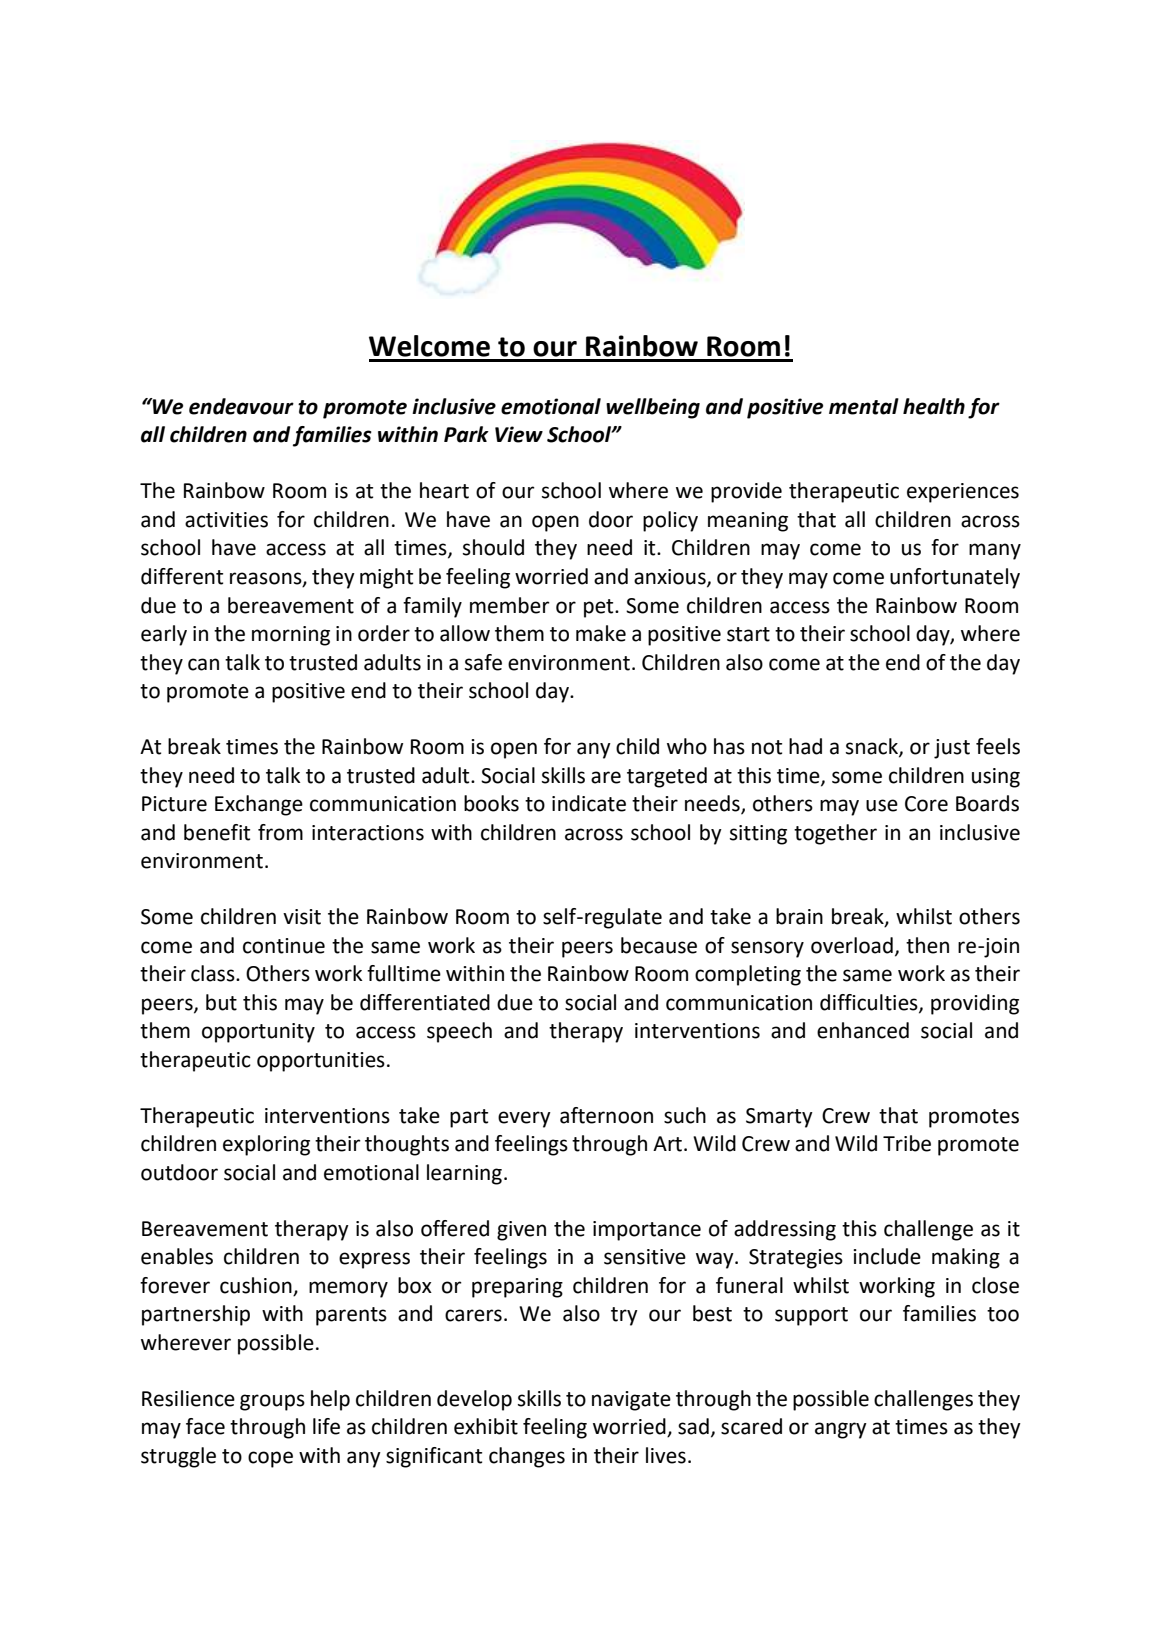 The image size is (1161, 1641). I want to click on from, so click(280, 832).
